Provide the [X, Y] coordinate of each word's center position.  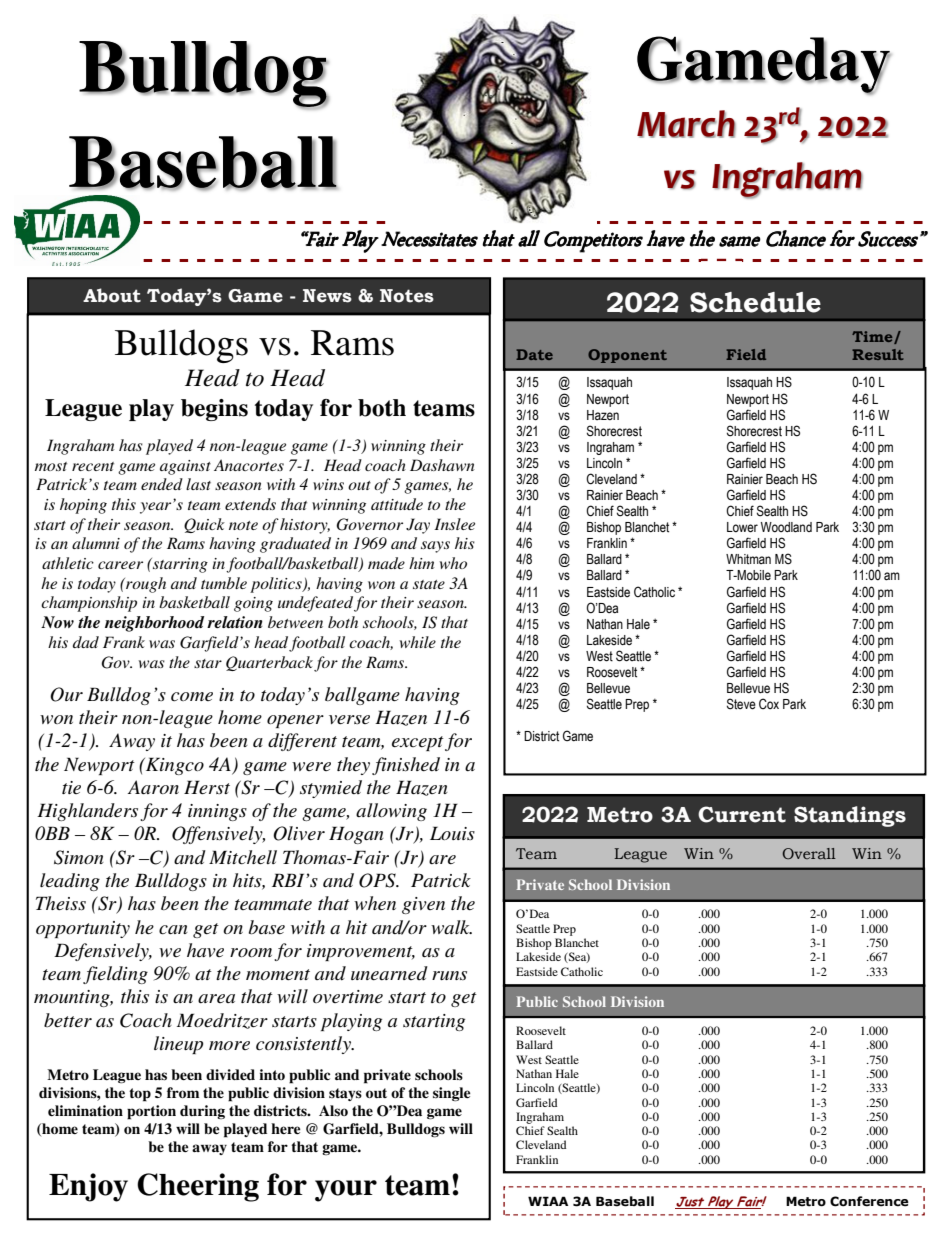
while [418, 642]
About [112, 295]
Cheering [198, 1187]
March [686, 124]
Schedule [755, 302]
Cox [769, 703]
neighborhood [154, 624]
